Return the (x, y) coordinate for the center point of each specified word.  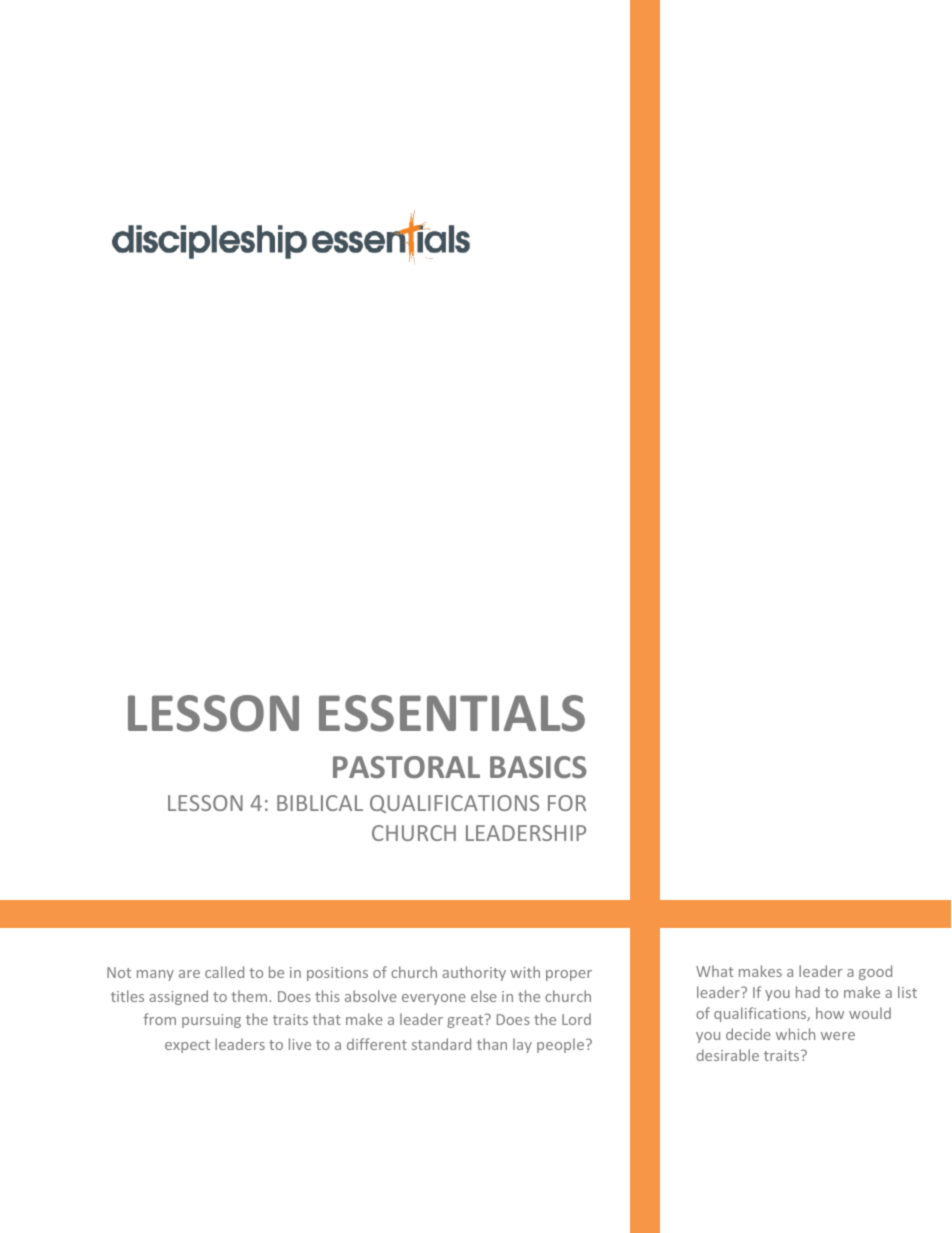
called (224, 972)
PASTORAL (406, 767)
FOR (567, 803)
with (525, 972)
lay (522, 1045)
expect (187, 1046)
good (875, 972)
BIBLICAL (320, 803)
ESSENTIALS (452, 713)
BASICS (538, 767)
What (715, 971)
